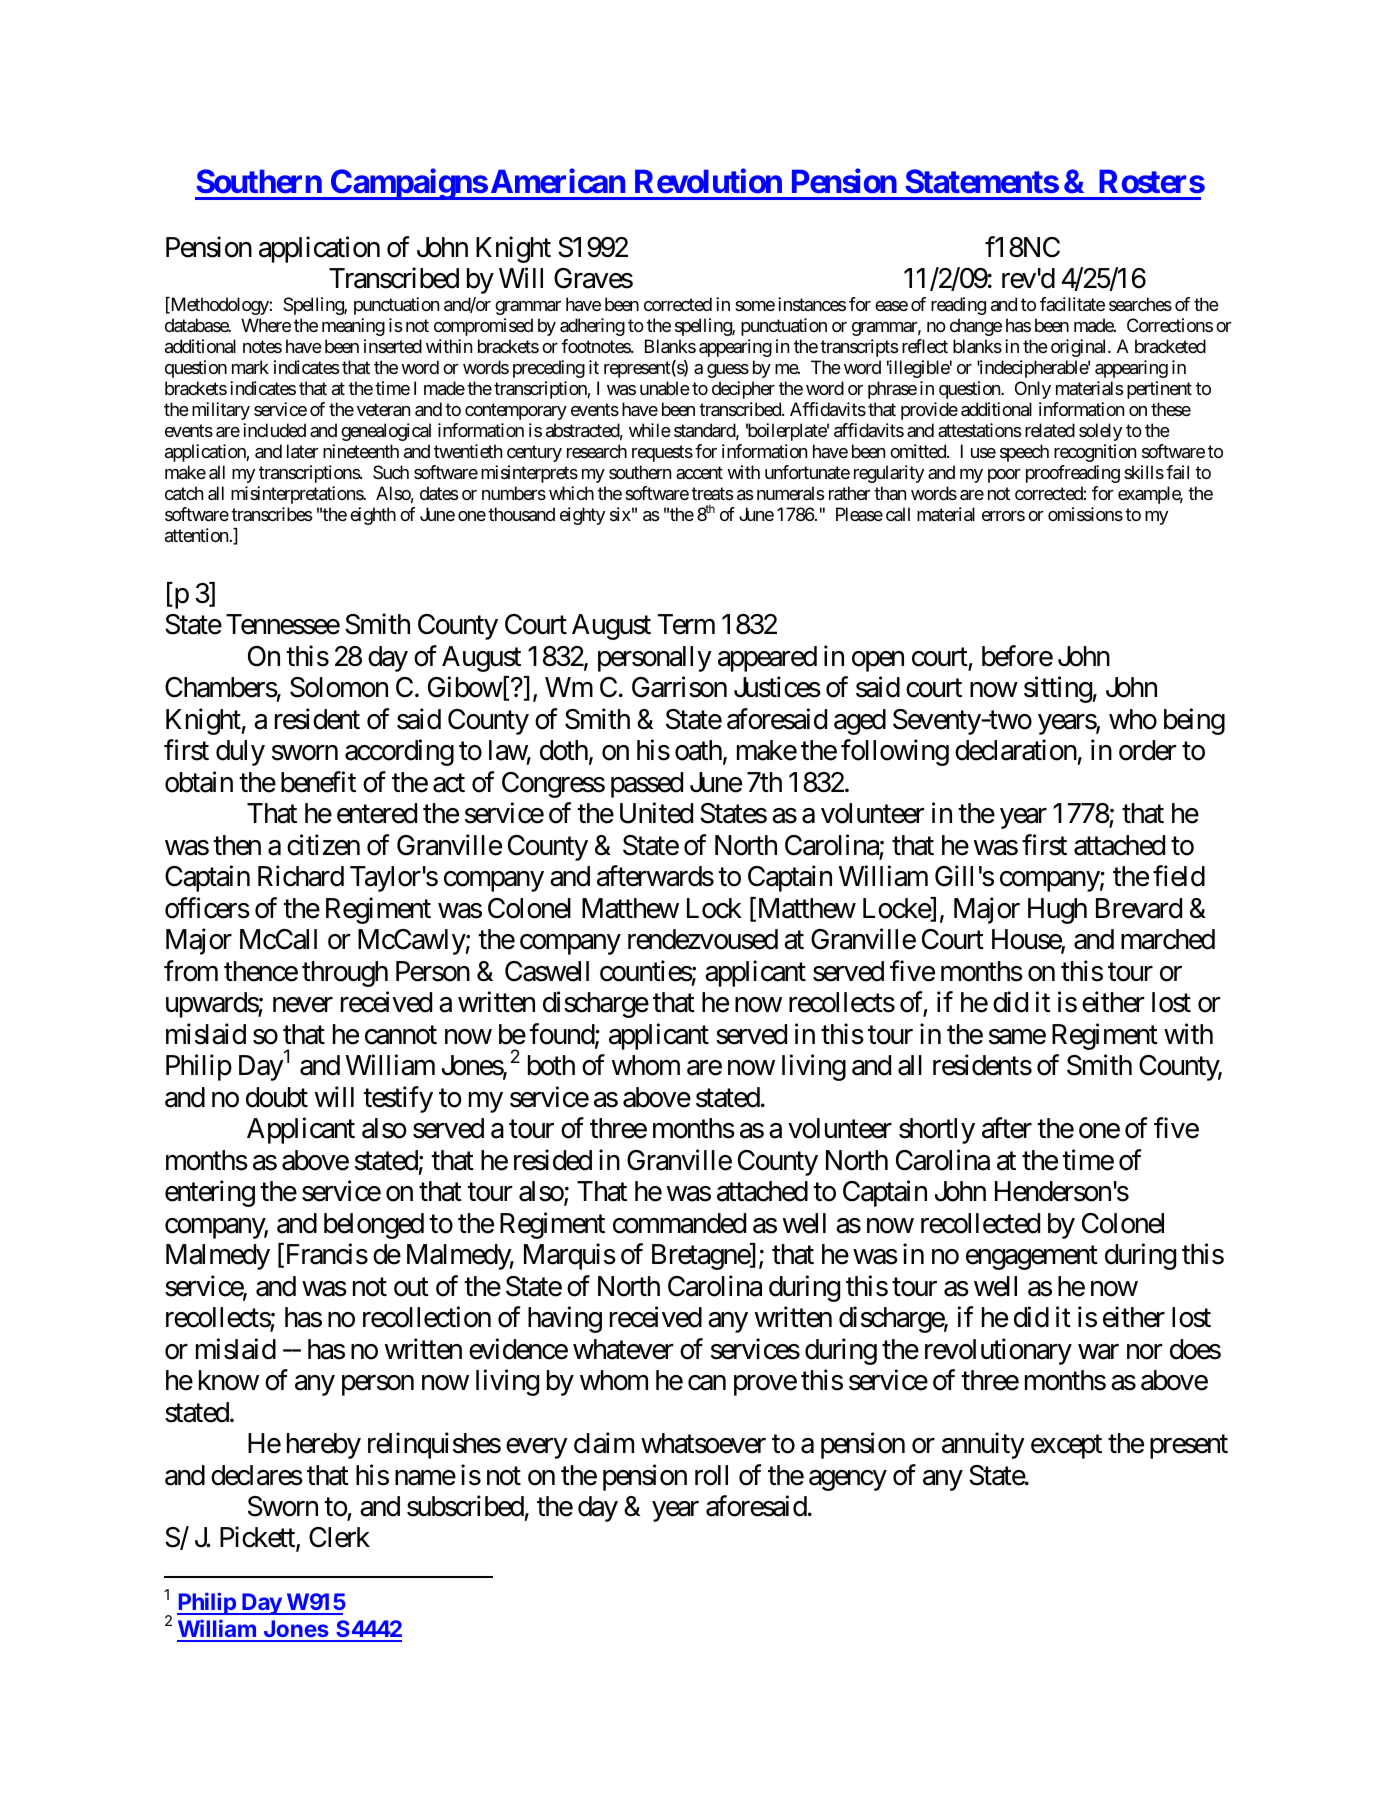  Describe the element at coordinates (553, 1160) in the page. I see `resided` at that location.
